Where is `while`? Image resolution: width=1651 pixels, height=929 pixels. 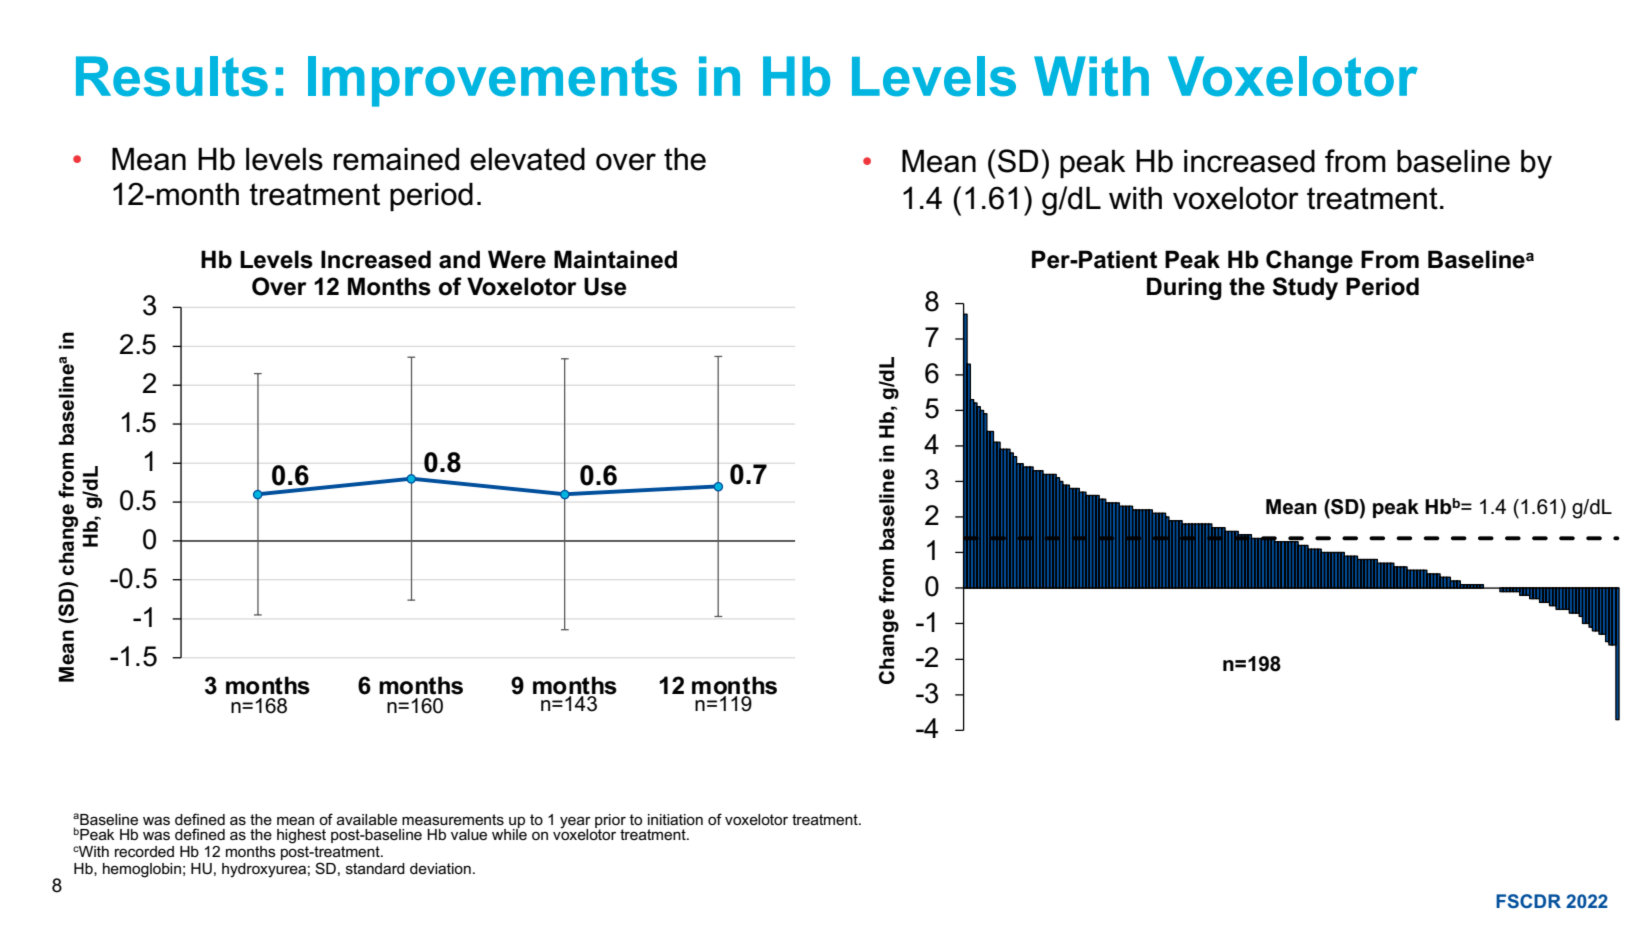 while is located at coordinates (509, 833).
